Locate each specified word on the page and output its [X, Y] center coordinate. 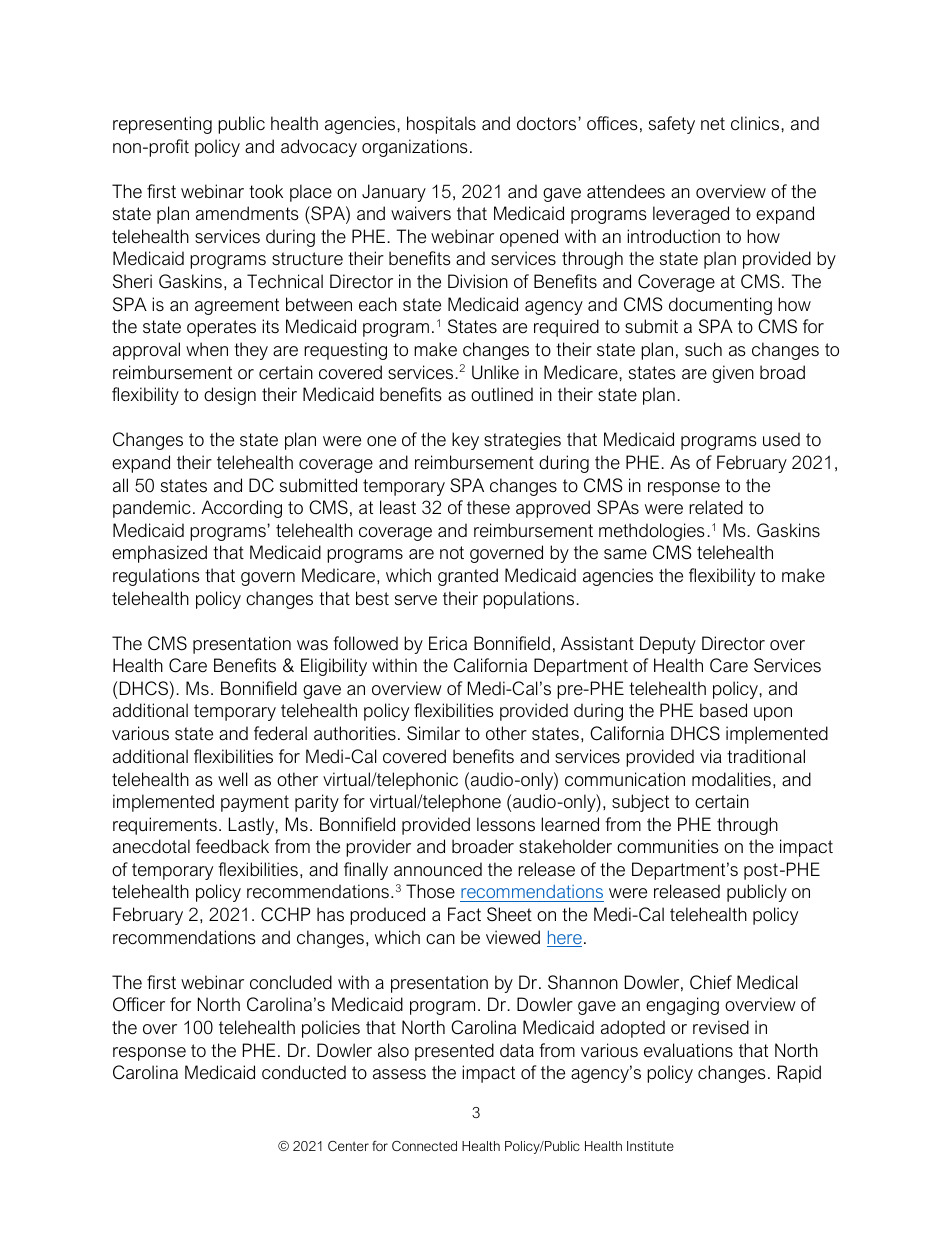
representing [162, 125]
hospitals [441, 125]
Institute [650, 1146]
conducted [304, 1072]
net [713, 123]
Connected [424, 1146]
